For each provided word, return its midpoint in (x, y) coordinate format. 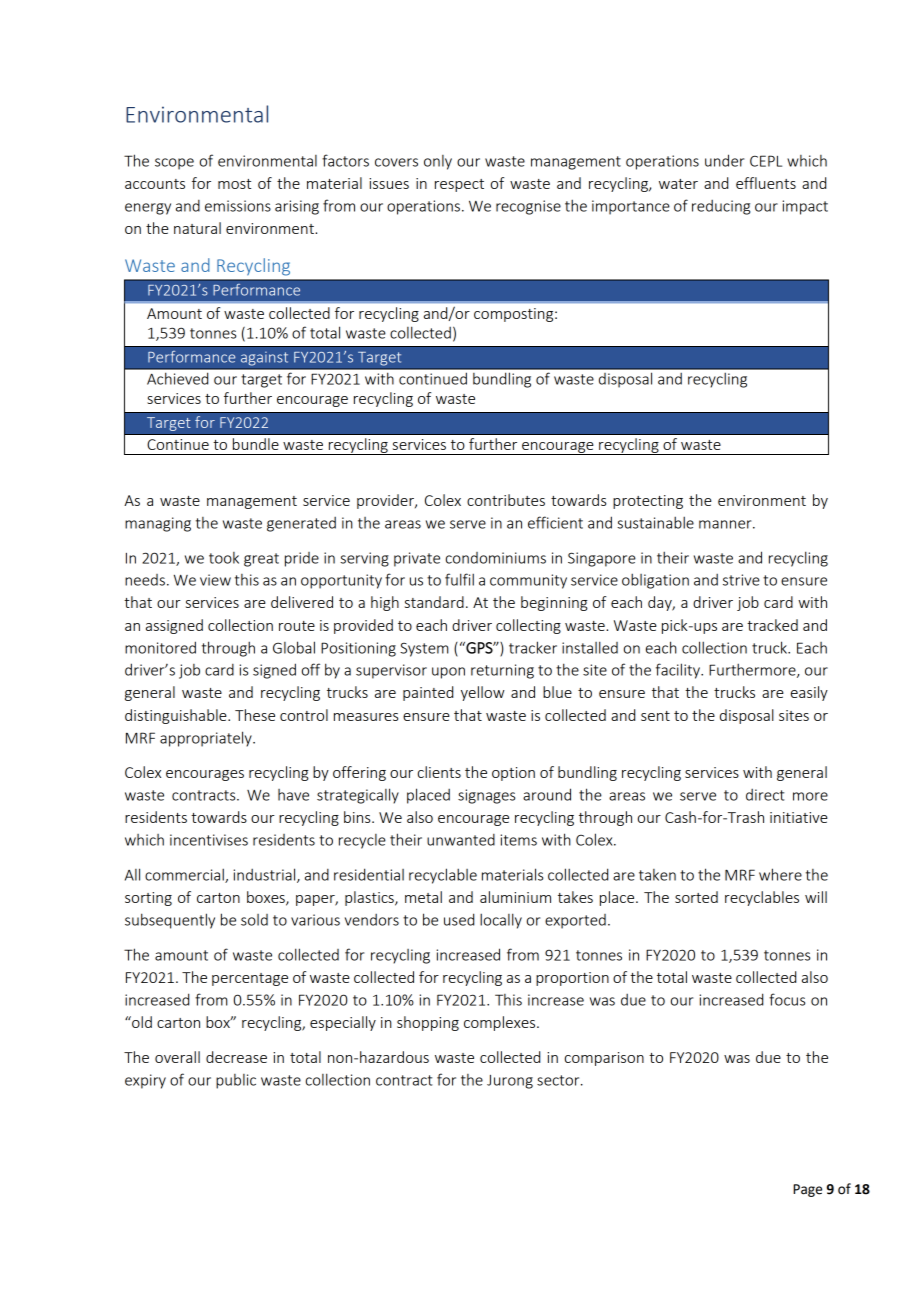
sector (559, 1080)
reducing (721, 207)
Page (807, 1190)
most (234, 184)
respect (459, 185)
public (236, 1081)
